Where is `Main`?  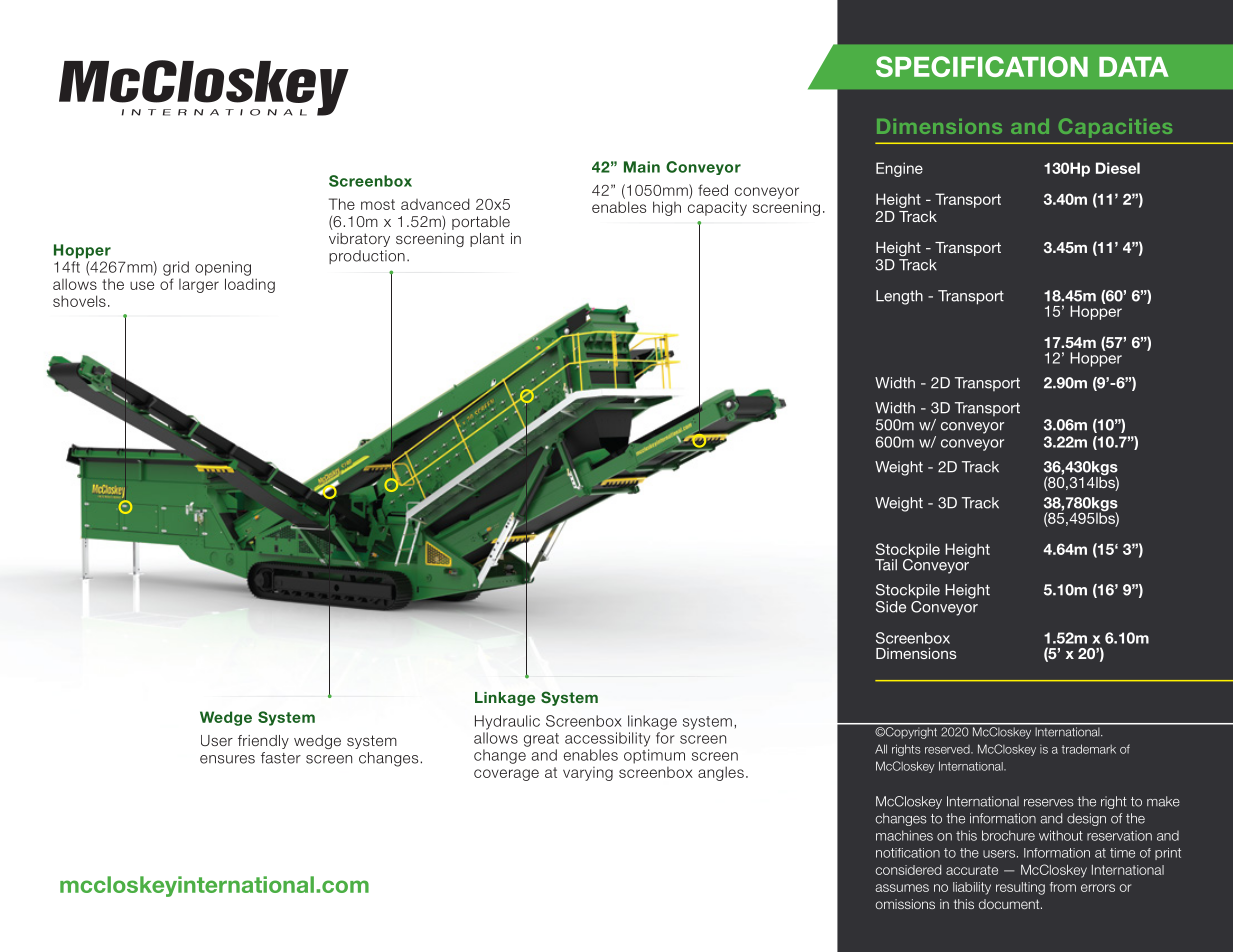
Main is located at coordinates (642, 167).
